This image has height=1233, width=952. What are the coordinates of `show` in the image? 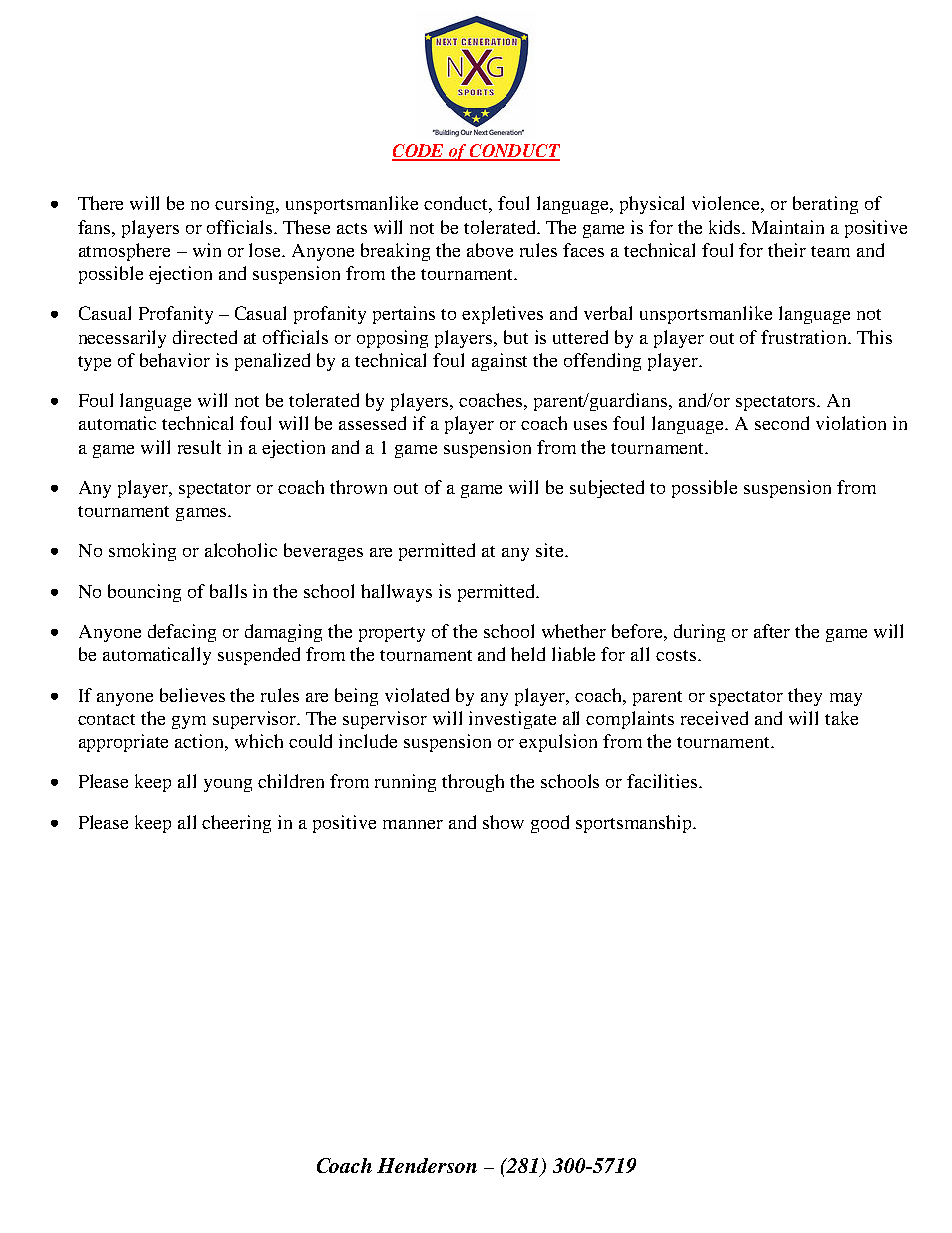 It's located at (503, 822).
